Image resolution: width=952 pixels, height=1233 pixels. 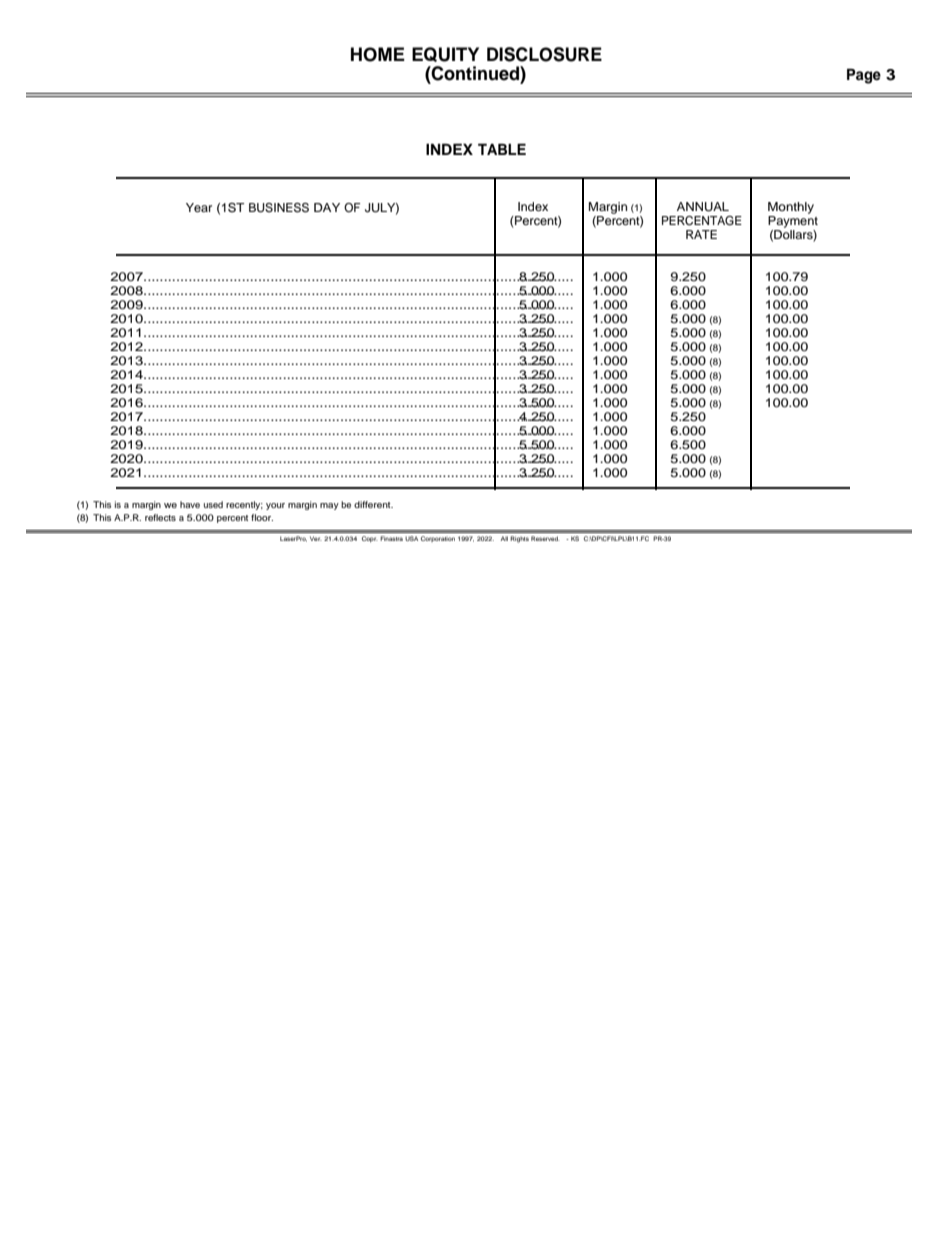 I want to click on Payment, so click(x=793, y=222).
